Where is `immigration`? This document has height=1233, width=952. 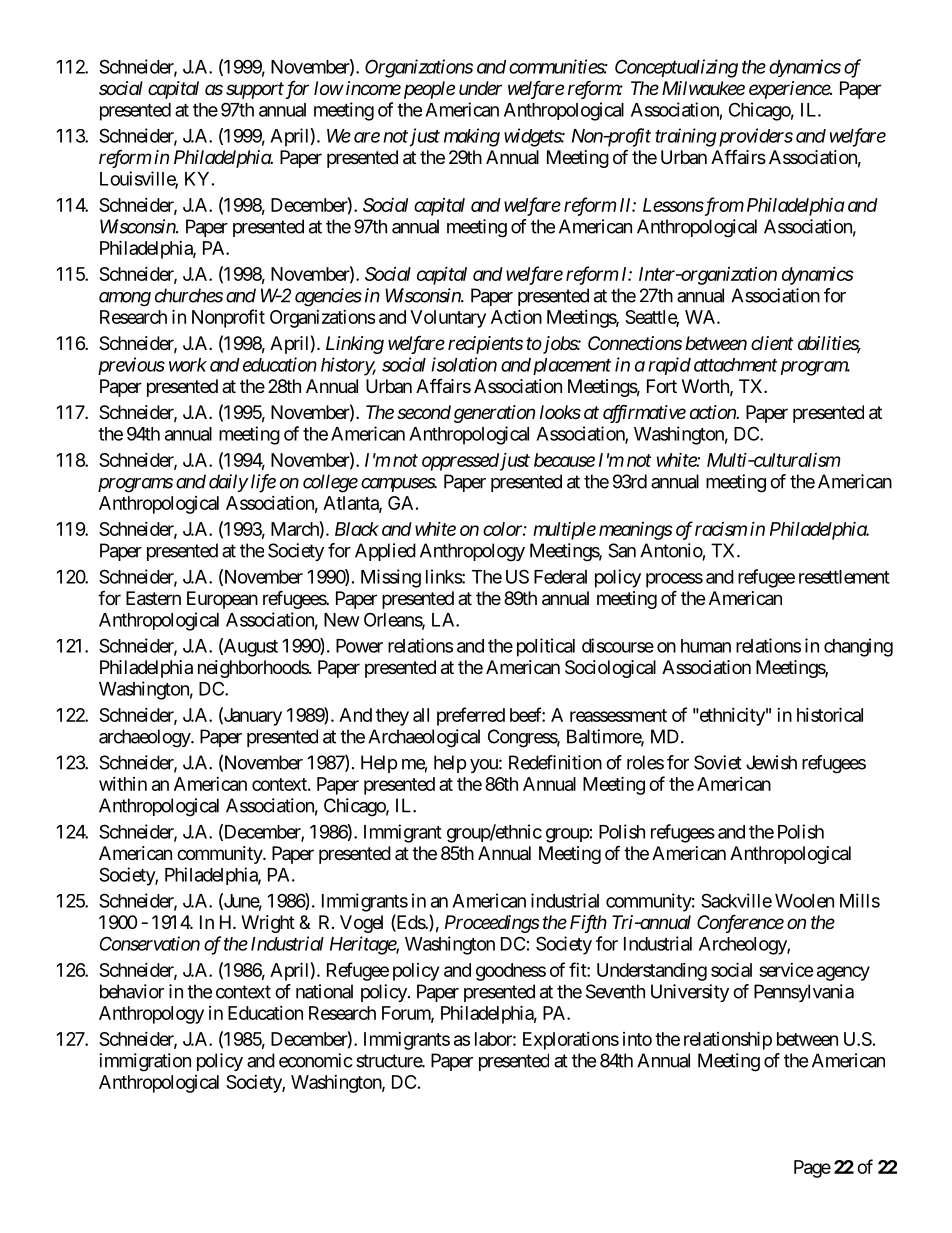 immigration is located at coordinates (145, 1062).
